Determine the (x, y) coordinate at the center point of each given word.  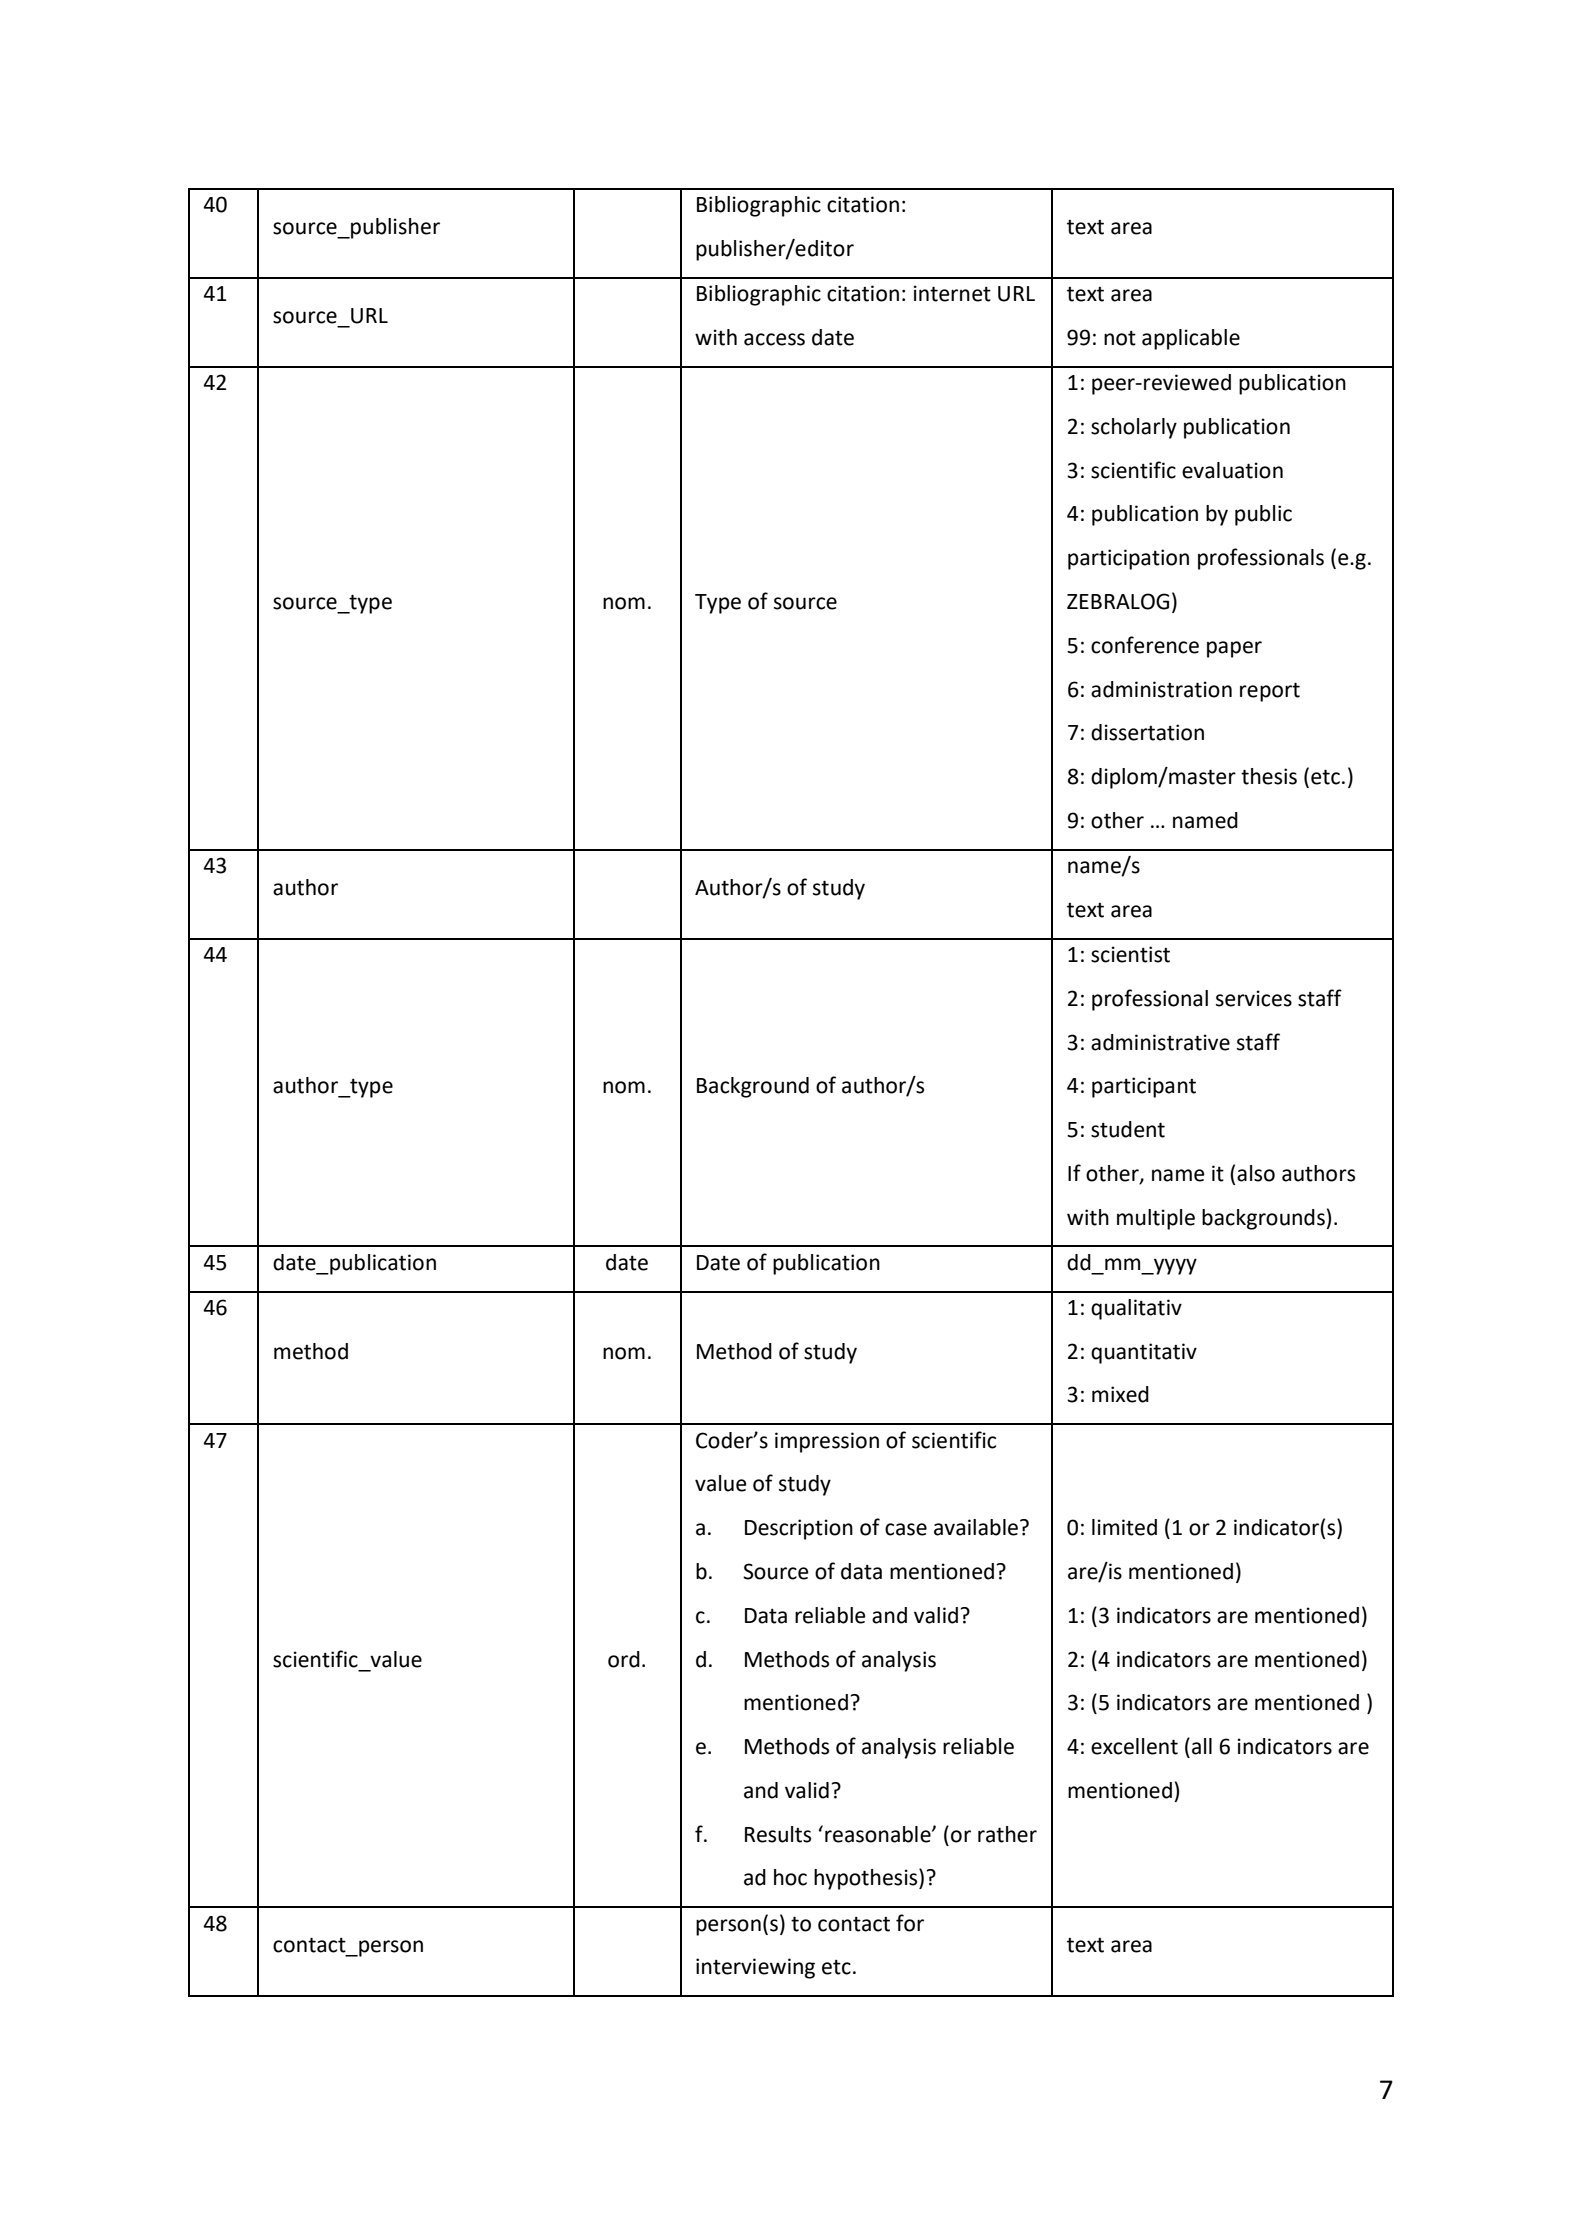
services (1254, 998)
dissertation (1147, 732)
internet (952, 293)
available (976, 1527)
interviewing (755, 1968)
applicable (1191, 339)
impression (827, 1442)
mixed (1120, 1394)
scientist (1130, 954)
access (774, 339)
